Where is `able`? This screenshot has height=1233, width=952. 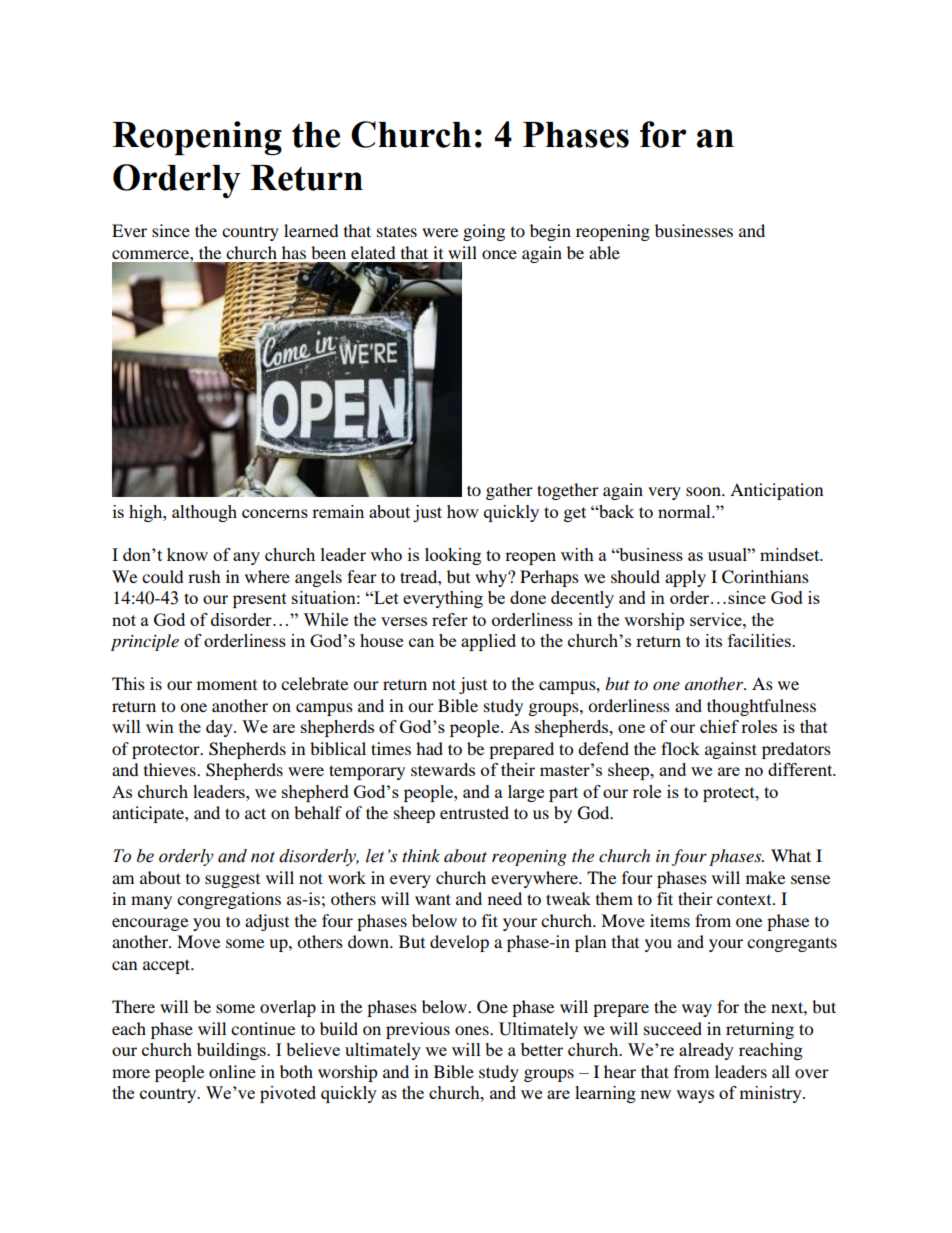
able is located at coordinates (604, 252).
